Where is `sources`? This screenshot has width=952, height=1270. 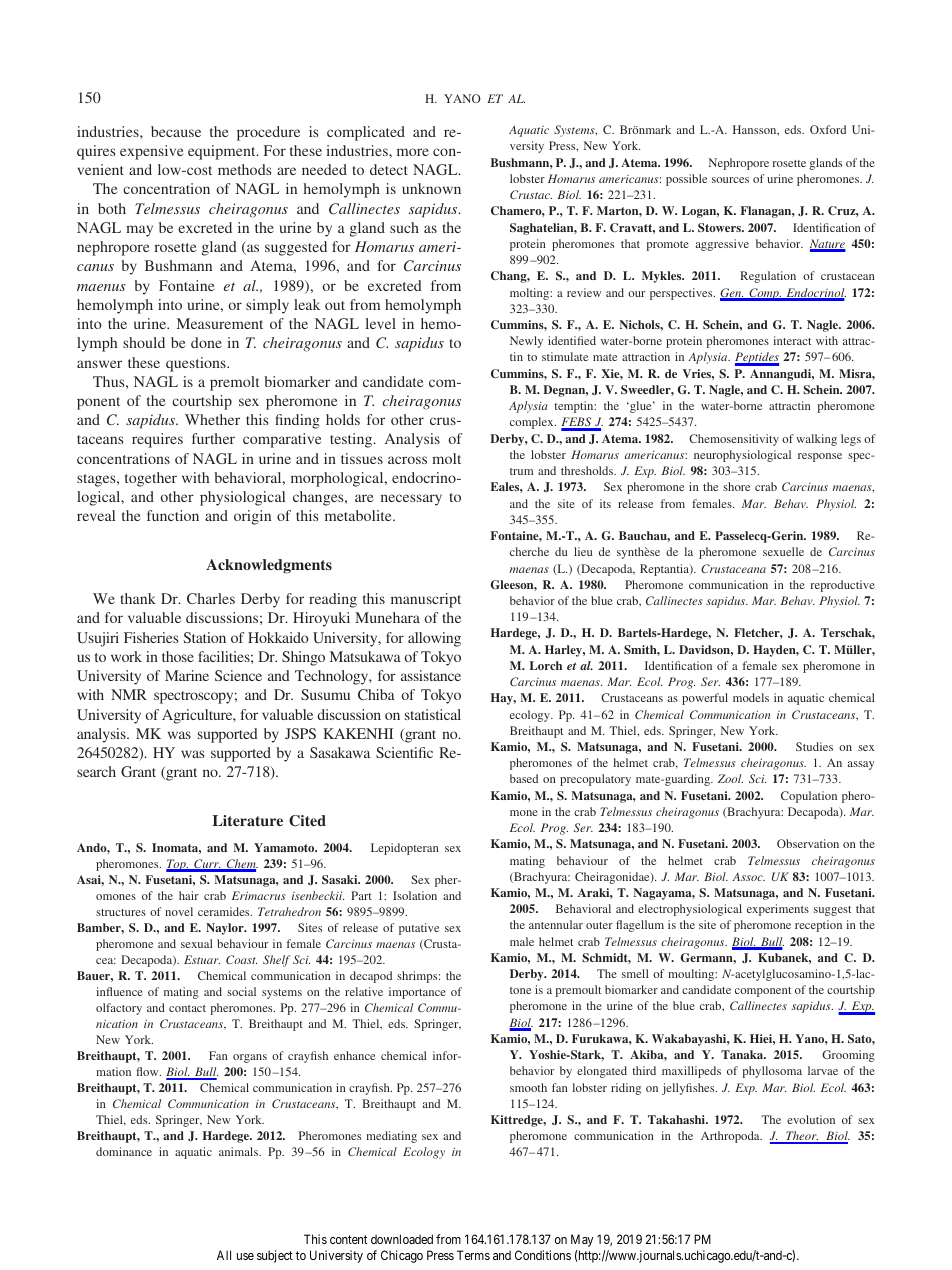 sources is located at coordinates (730, 180).
